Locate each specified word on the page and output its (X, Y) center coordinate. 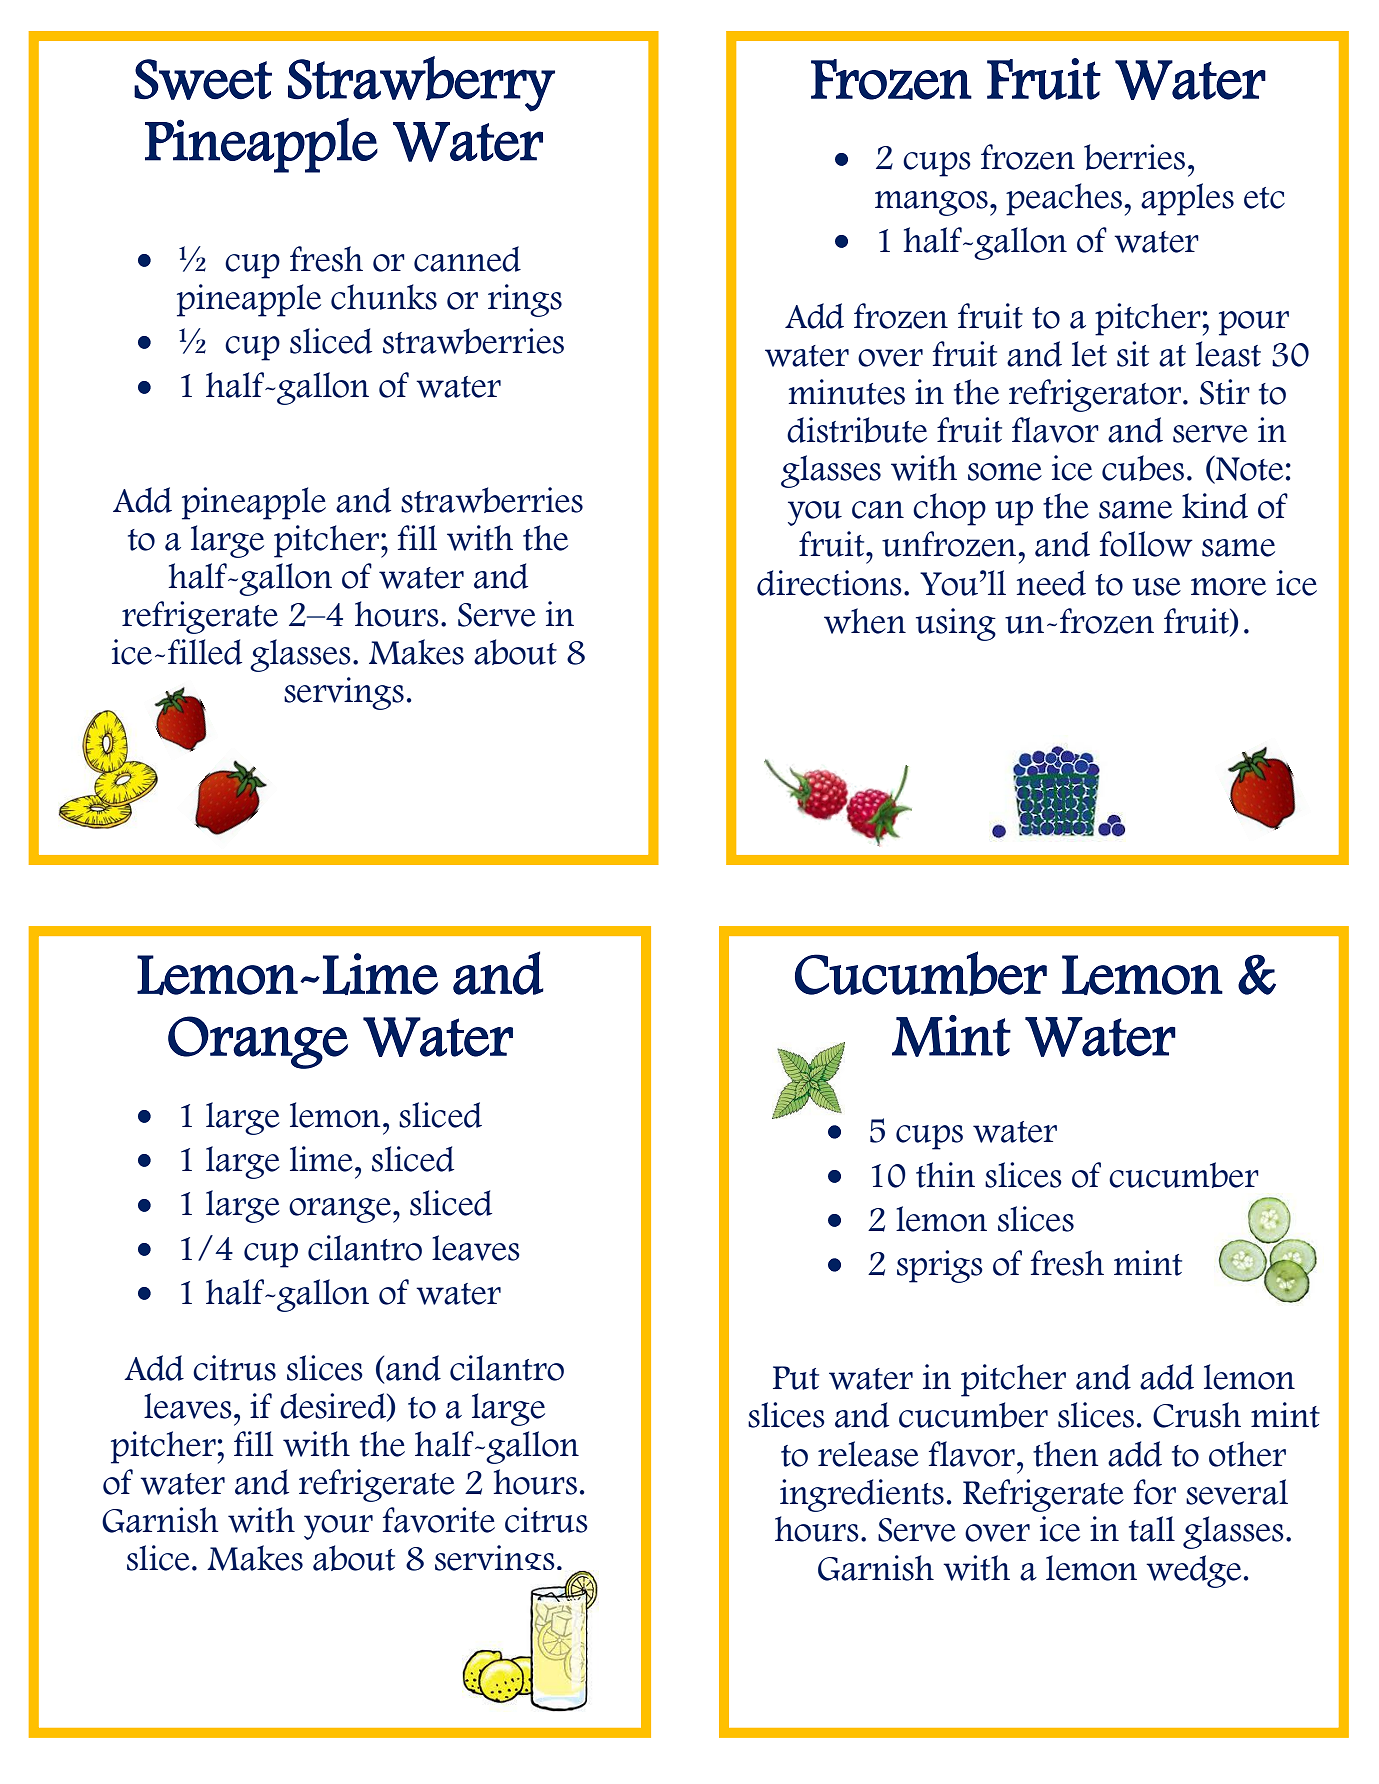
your (338, 1527)
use (1157, 587)
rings (525, 300)
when (865, 621)
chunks (384, 297)
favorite (439, 1520)
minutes (847, 392)
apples (1187, 199)
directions (829, 583)
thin (945, 1175)
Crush (1197, 1415)
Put (796, 1378)
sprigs (940, 1266)
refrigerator (1095, 395)
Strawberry (421, 84)
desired (334, 1407)
